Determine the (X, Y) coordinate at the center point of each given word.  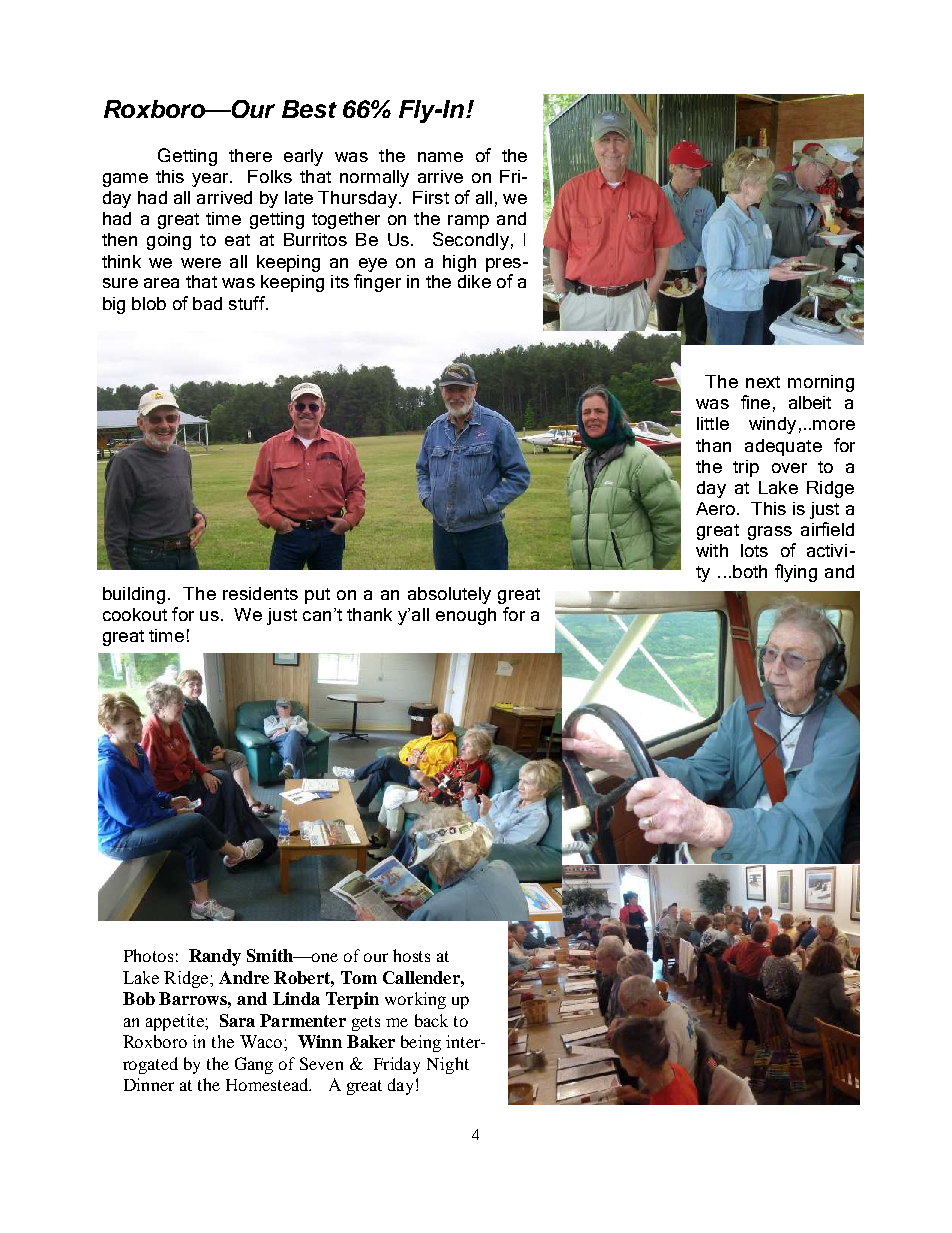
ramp (468, 222)
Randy (215, 957)
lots (754, 550)
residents (260, 593)
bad (207, 303)
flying (796, 573)
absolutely (449, 595)
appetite (176, 1022)
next (763, 382)
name (440, 157)
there (250, 155)
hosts (411, 955)
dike (474, 281)
